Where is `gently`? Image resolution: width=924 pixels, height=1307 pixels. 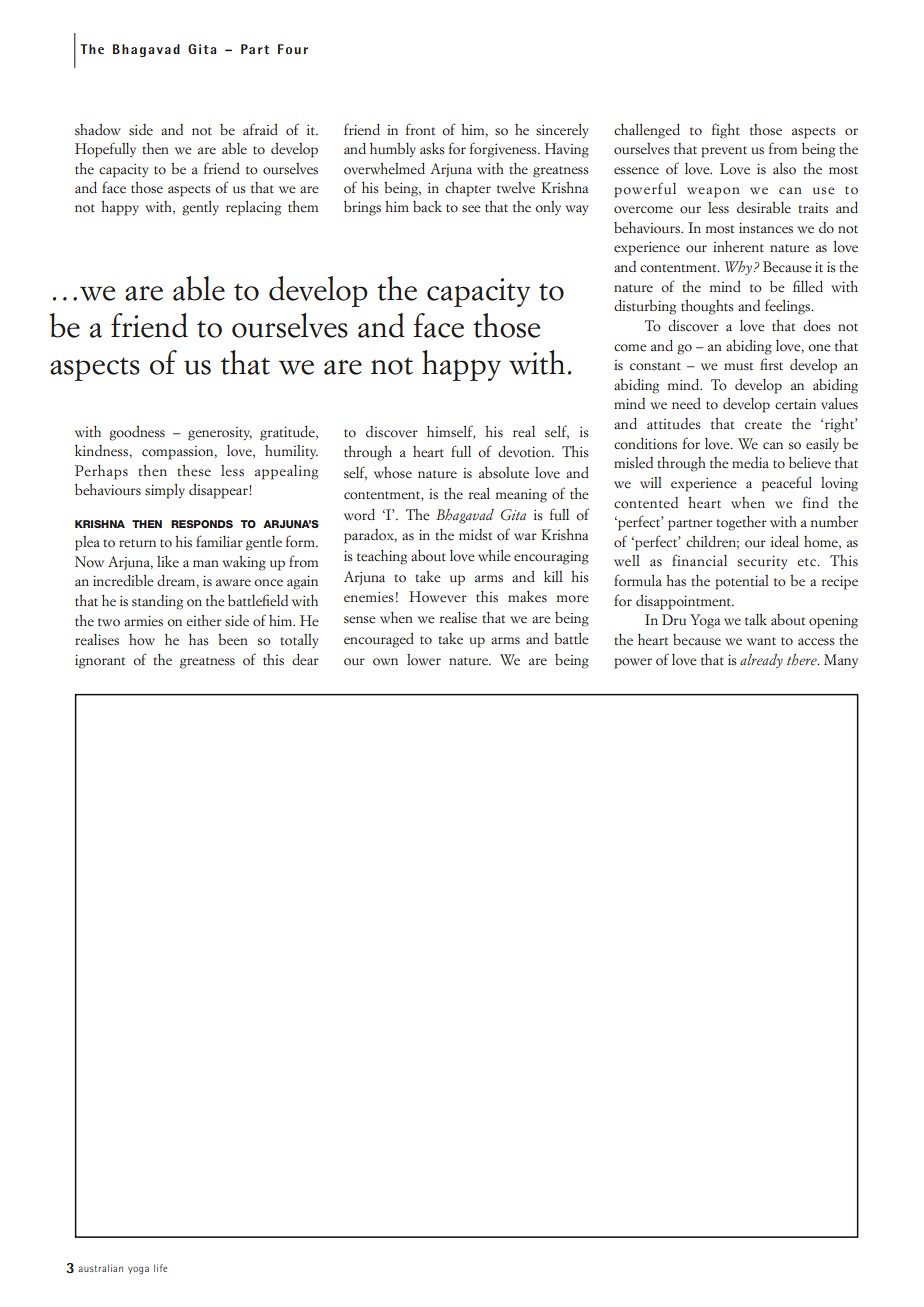 gently is located at coordinates (200, 208).
